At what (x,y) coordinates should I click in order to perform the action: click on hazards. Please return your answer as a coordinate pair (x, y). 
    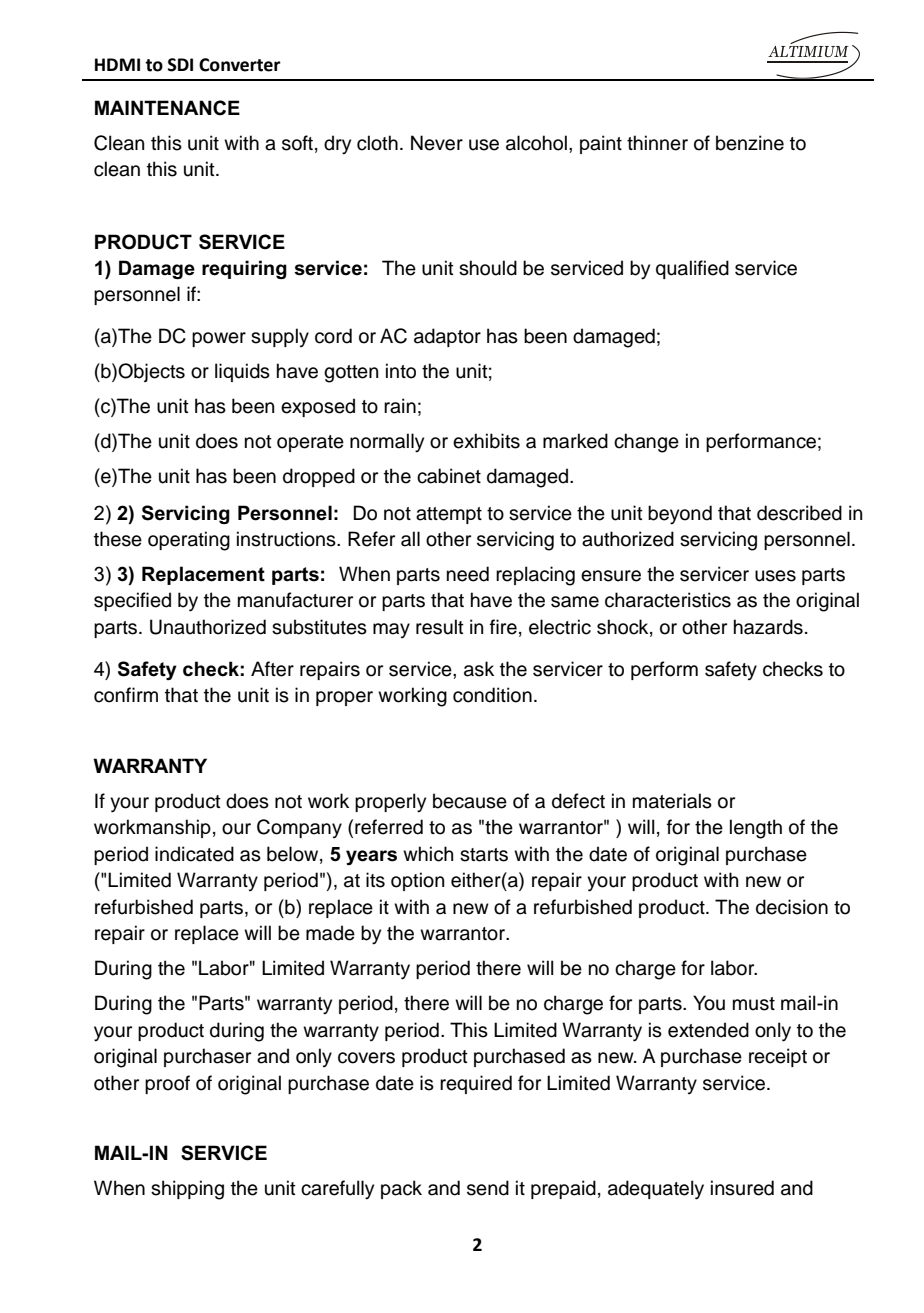
    Looking at the image, I should click on (768, 627).
